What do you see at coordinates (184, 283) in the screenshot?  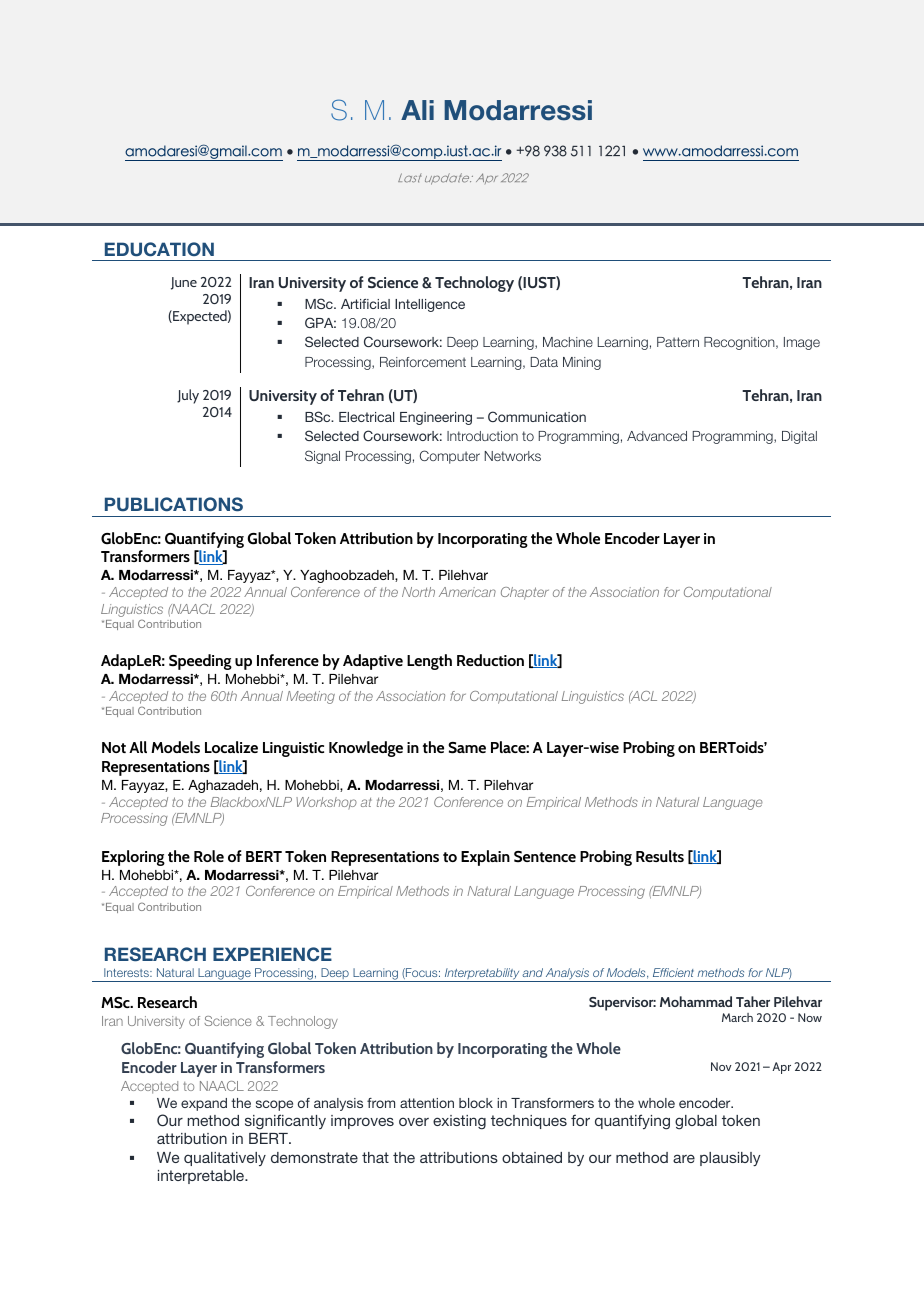 I see `June` at bounding box center [184, 283].
